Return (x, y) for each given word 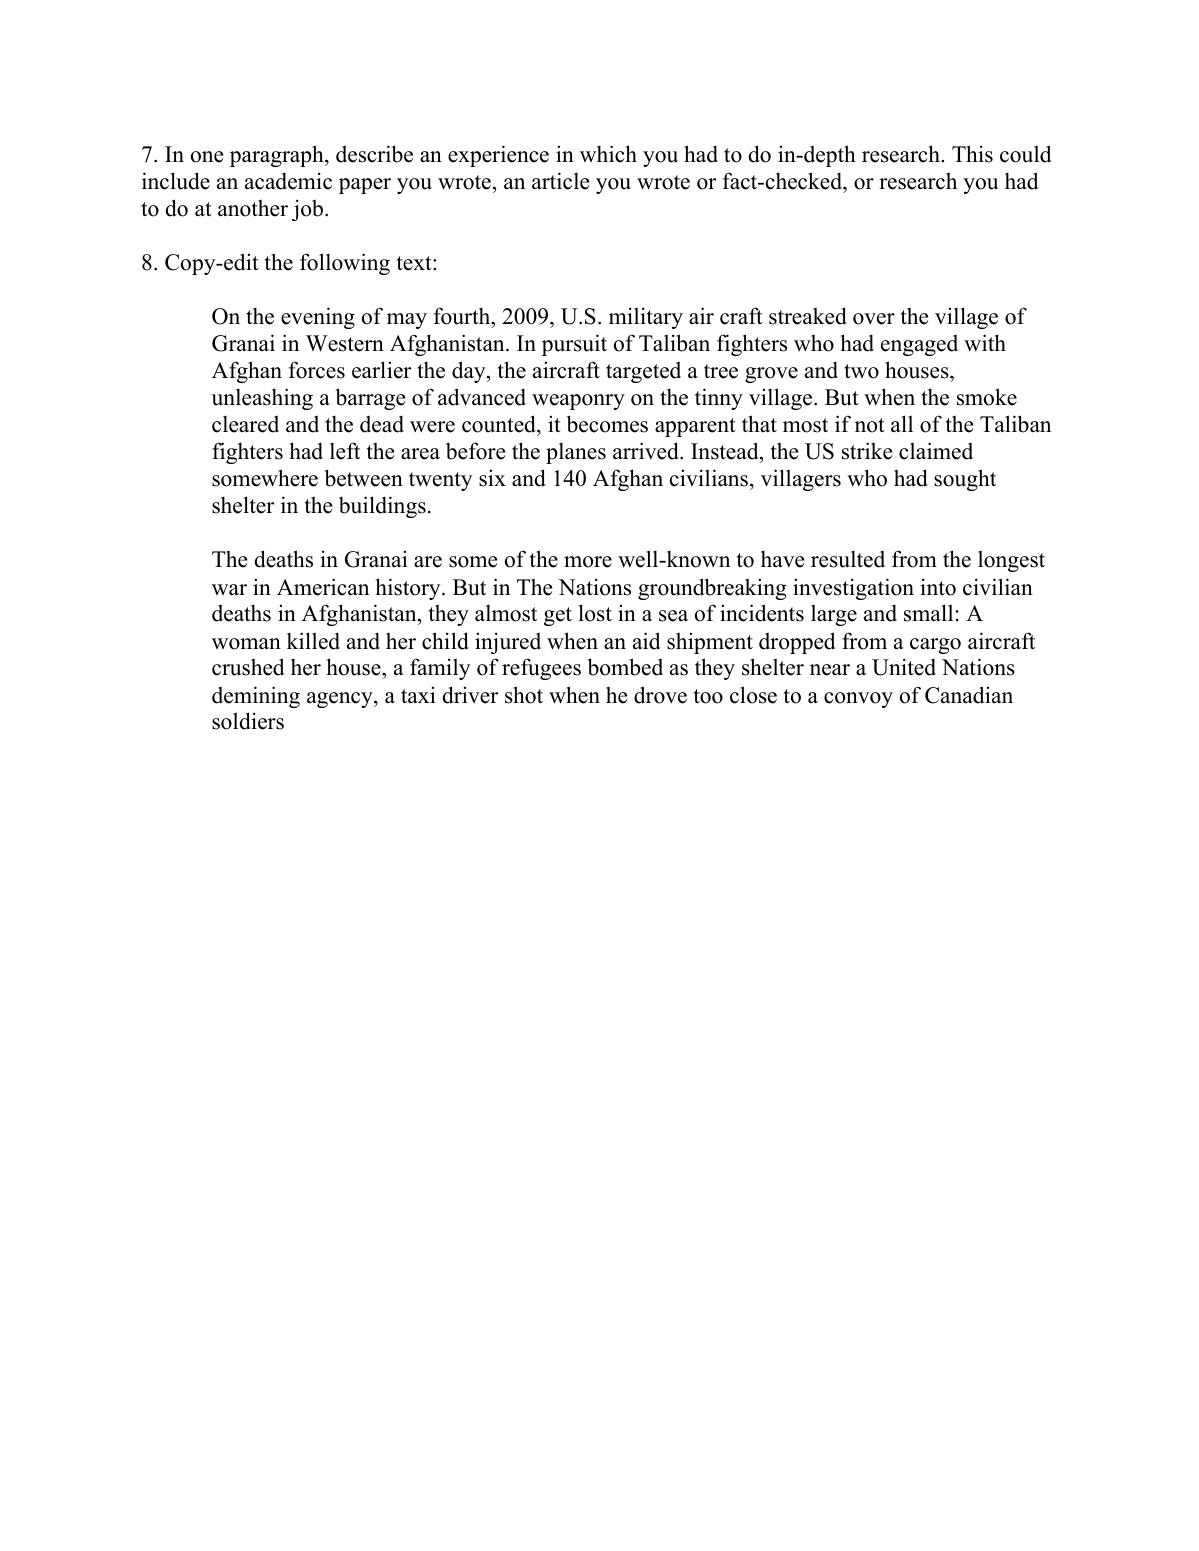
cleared (245, 424)
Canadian (969, 695)
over (874, 319)
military (646, 318)
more (588, 562)
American (323, 587)
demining (256, 697)
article (560, 181)
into (938, 587)
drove (660, 695)
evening (318, 318)
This (972, 154)
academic (288, 181)
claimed (936, 451)
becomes (607, 424)
